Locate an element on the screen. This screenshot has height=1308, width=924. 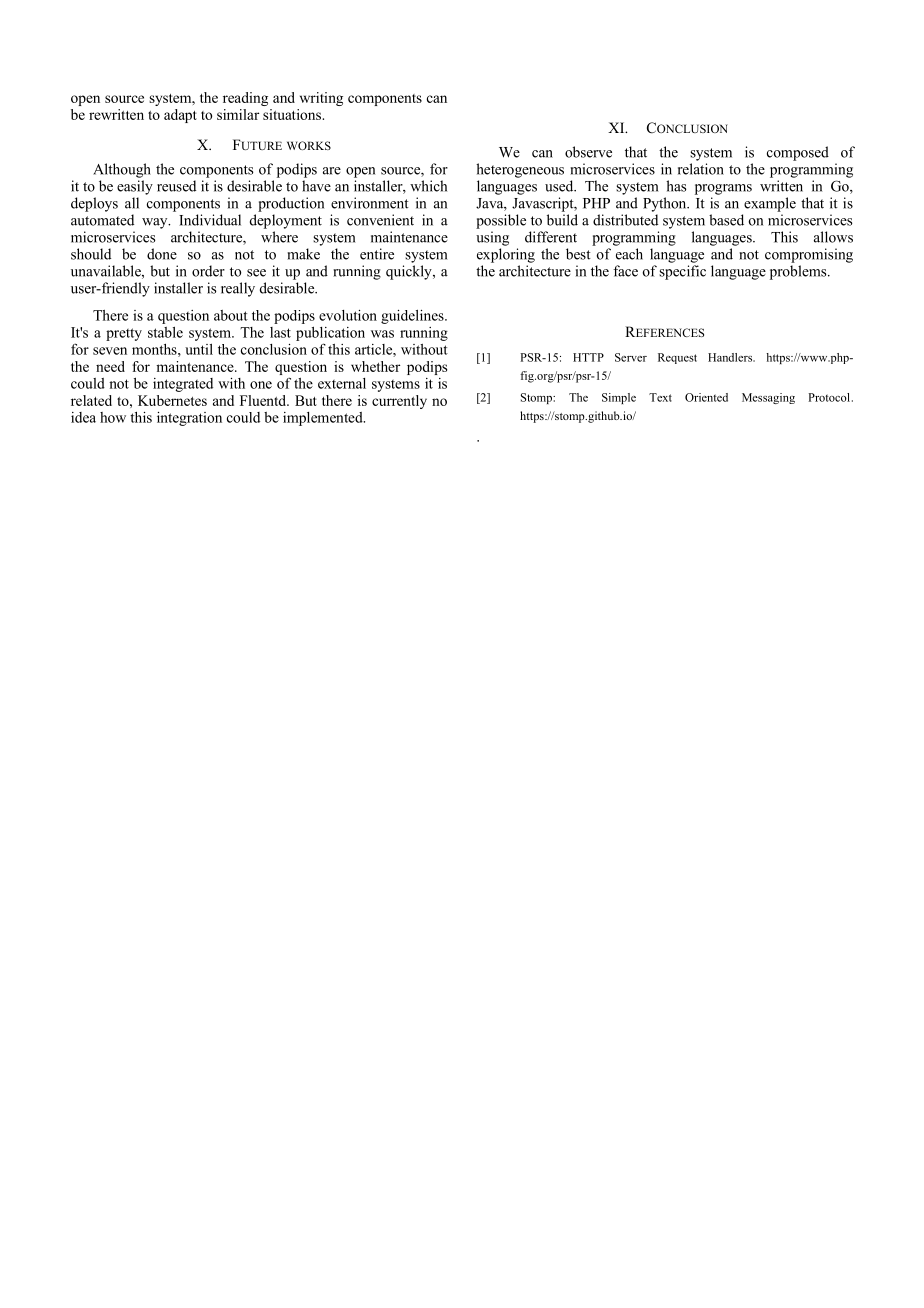
programs is located at coordinates (723, 189).
